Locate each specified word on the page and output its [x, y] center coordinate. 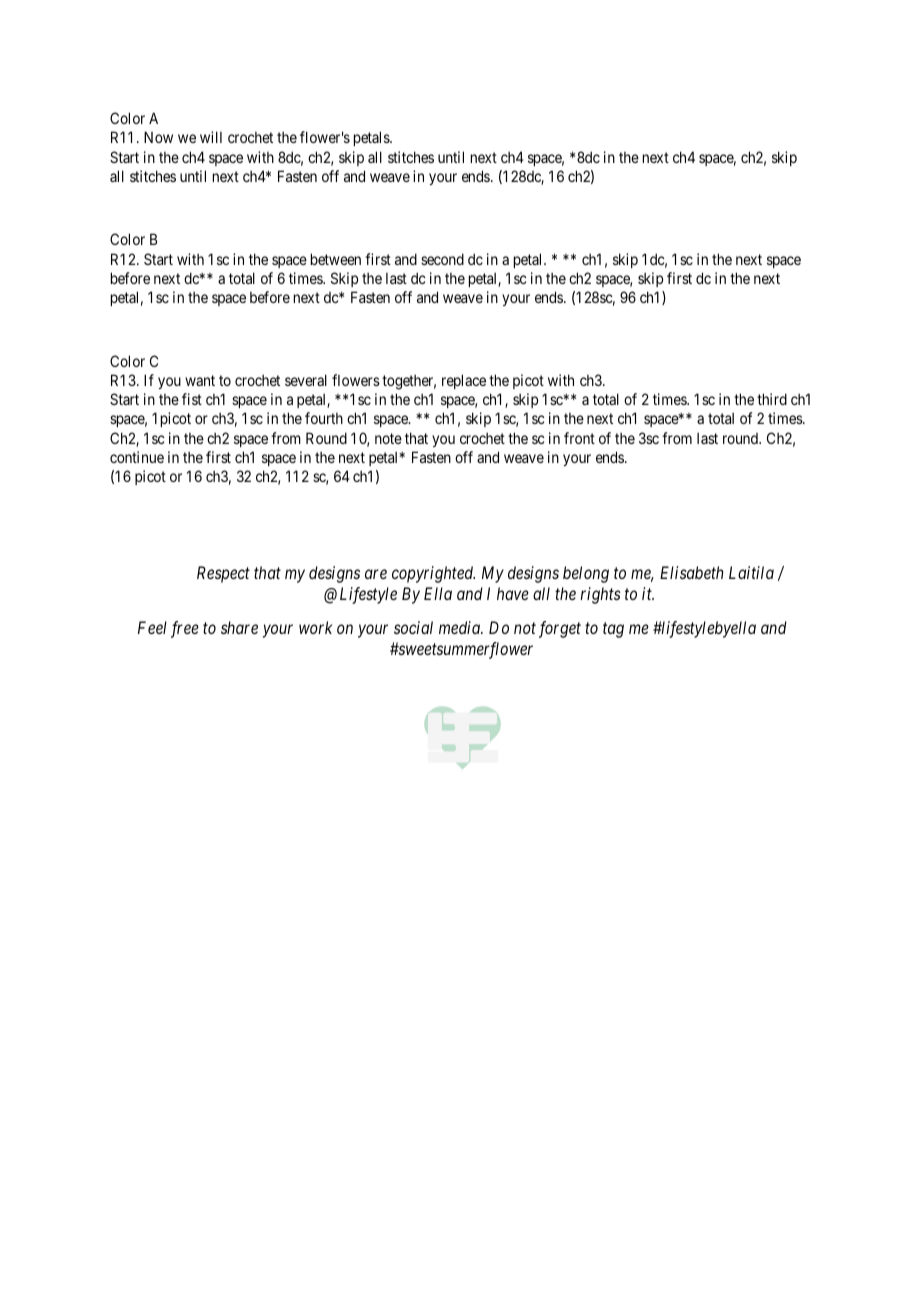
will [211, 137]
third [772, 399]
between [336, 259]
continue [137, 457]
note [388, 438]
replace [464, 381]
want [200, 380]
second [442, 259]
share [239, 627]
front [579, 438]
